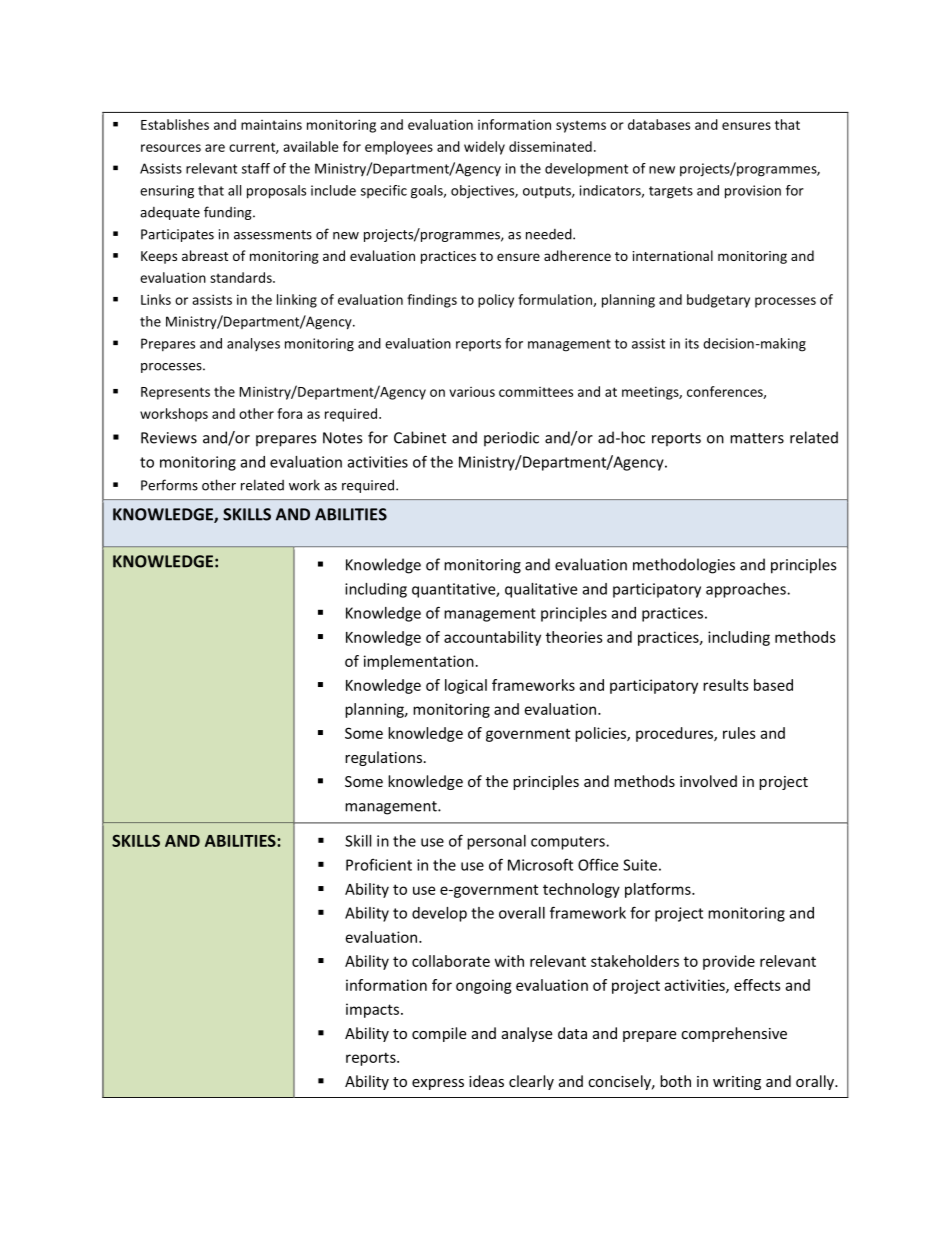 Image resolution: width=952 pixels, height=1233 pixels. Describe the element at coordinates (541, 590) in the document. I see `qualitative` at that location.
